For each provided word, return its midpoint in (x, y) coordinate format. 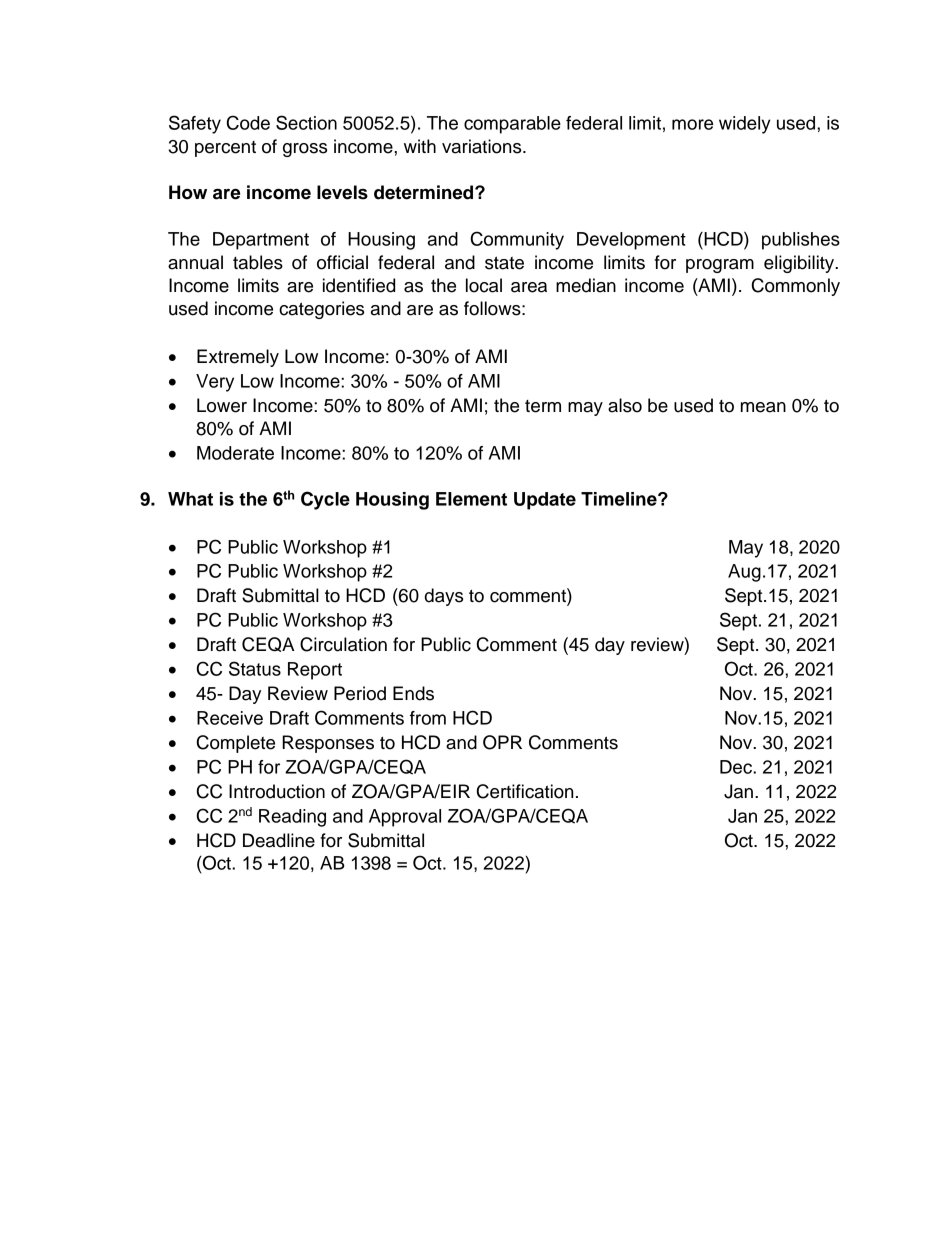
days (444, 597)
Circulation (343, 644)
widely (745, 125)
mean (763, 407)
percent (225, 149)
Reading (292, 818)
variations (483, 146)
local (484, 285)
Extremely (238, 358)
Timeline (620, 499)
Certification (525, 791)
